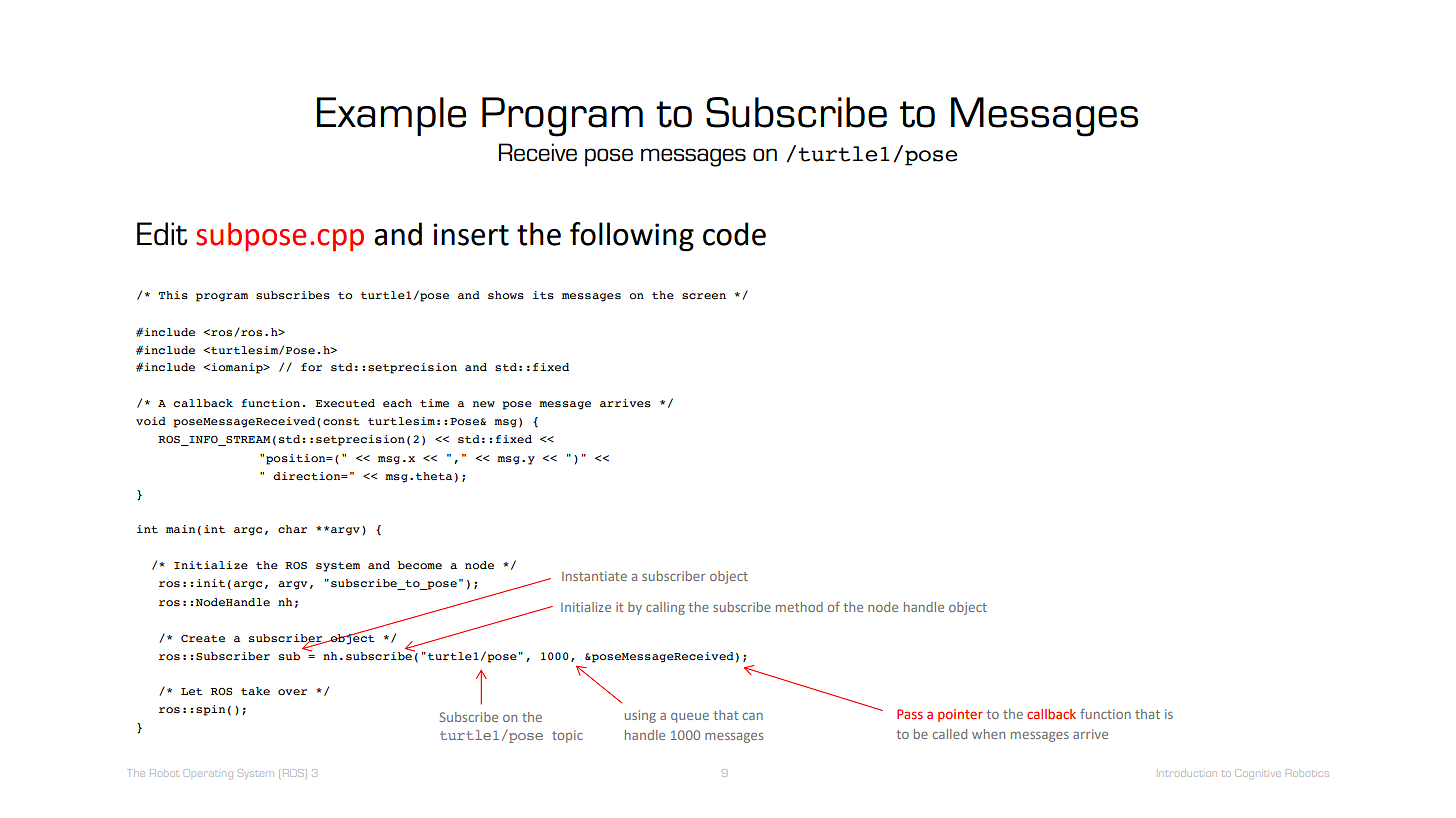  Describe the element at coordinates (632, 237) in the screenshot. I see `following` at that location.
